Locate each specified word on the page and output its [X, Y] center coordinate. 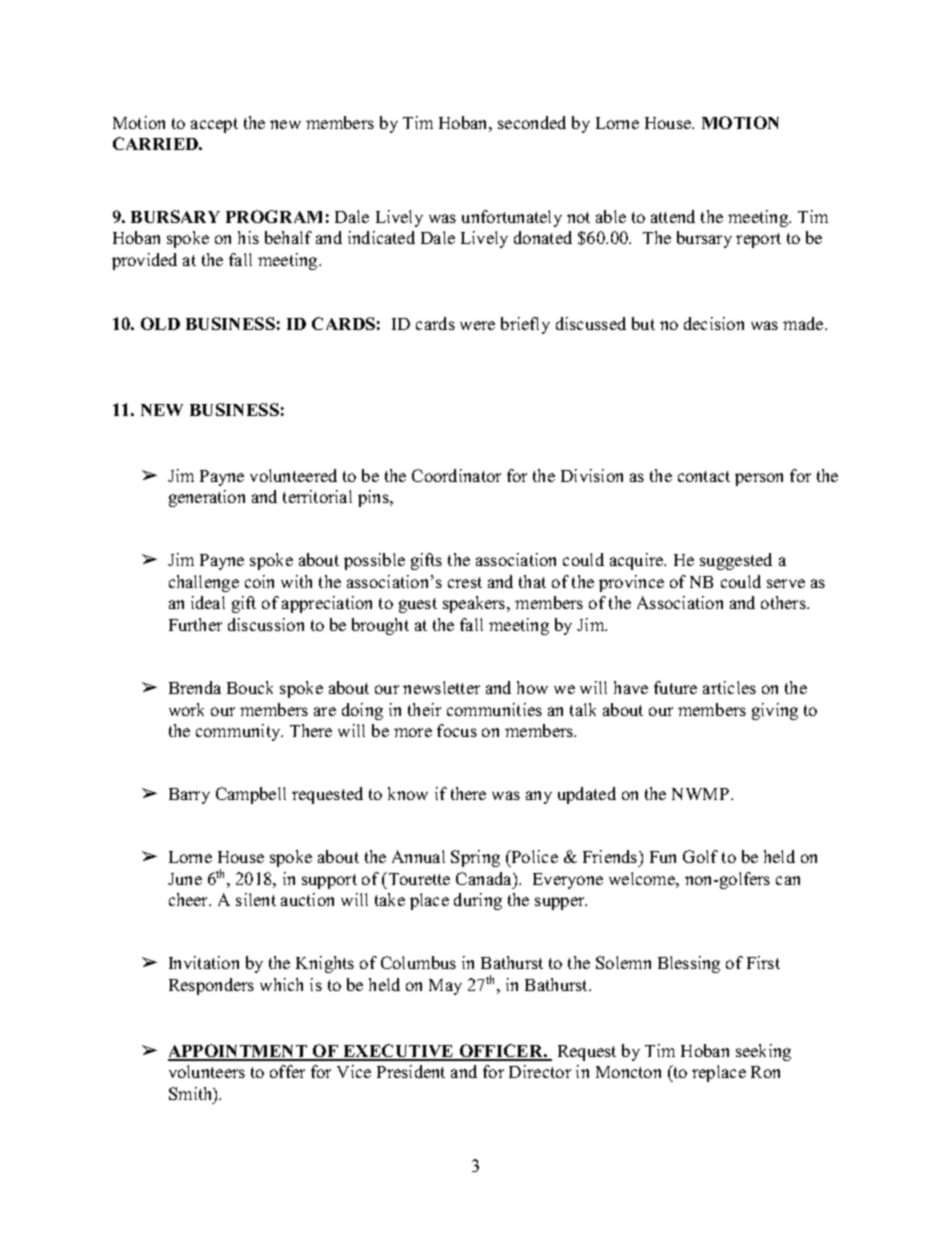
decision [714, 323]
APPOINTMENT [239, 1052]
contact [704, 476]
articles [729, 687]
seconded [532, 122]
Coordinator [456, 475]
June [185, 879]
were [477, 325]
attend [673, 216]
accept [214, 125]
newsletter [441, 687]
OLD [160, 323]
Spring [475, 858]
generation [207, 498]
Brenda [195, 687]
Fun [663, 857]
